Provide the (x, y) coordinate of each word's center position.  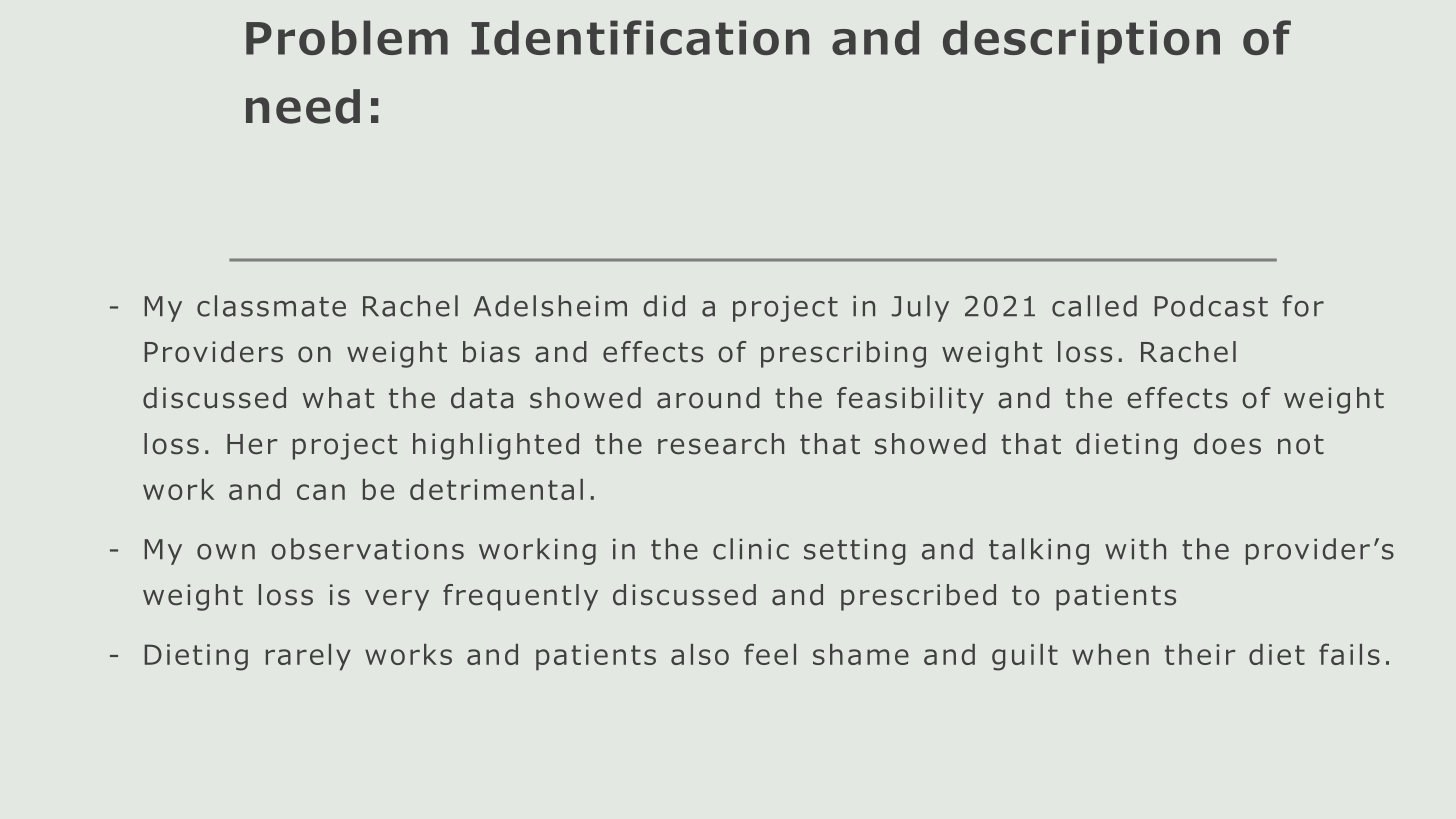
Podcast (1211, 306)
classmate (271, 306)
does (1227, 444)
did (664, 306)
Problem (347, 37)
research (721, 444)
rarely (308, 657)
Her (252, 444)
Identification (640, 37)
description (1081, 42)
